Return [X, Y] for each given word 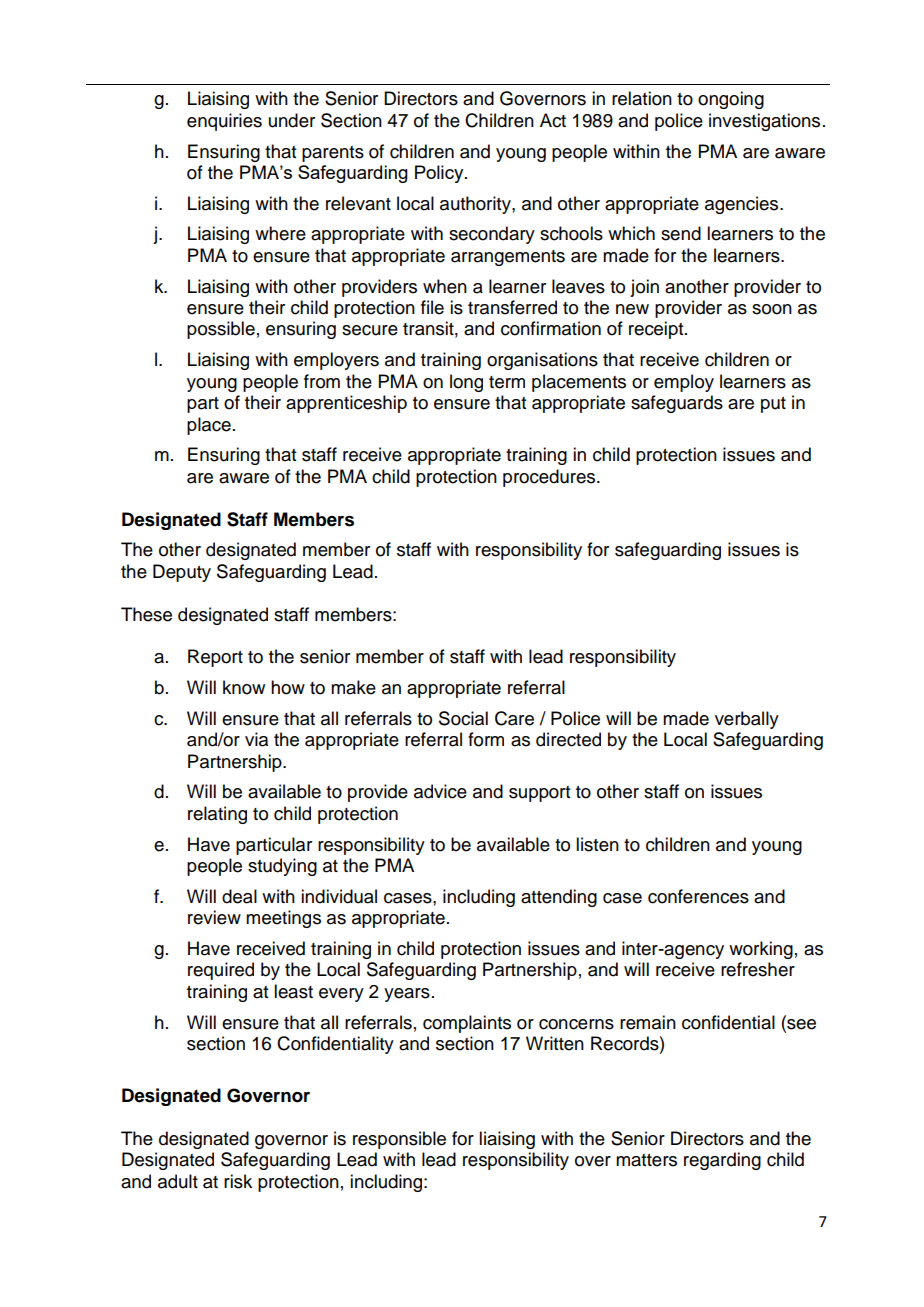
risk [238, 1181]
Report [215, 658]
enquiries [224, 122]
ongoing [731, 100]
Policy [440, 174]
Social [463, 718]
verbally [747, 720]
